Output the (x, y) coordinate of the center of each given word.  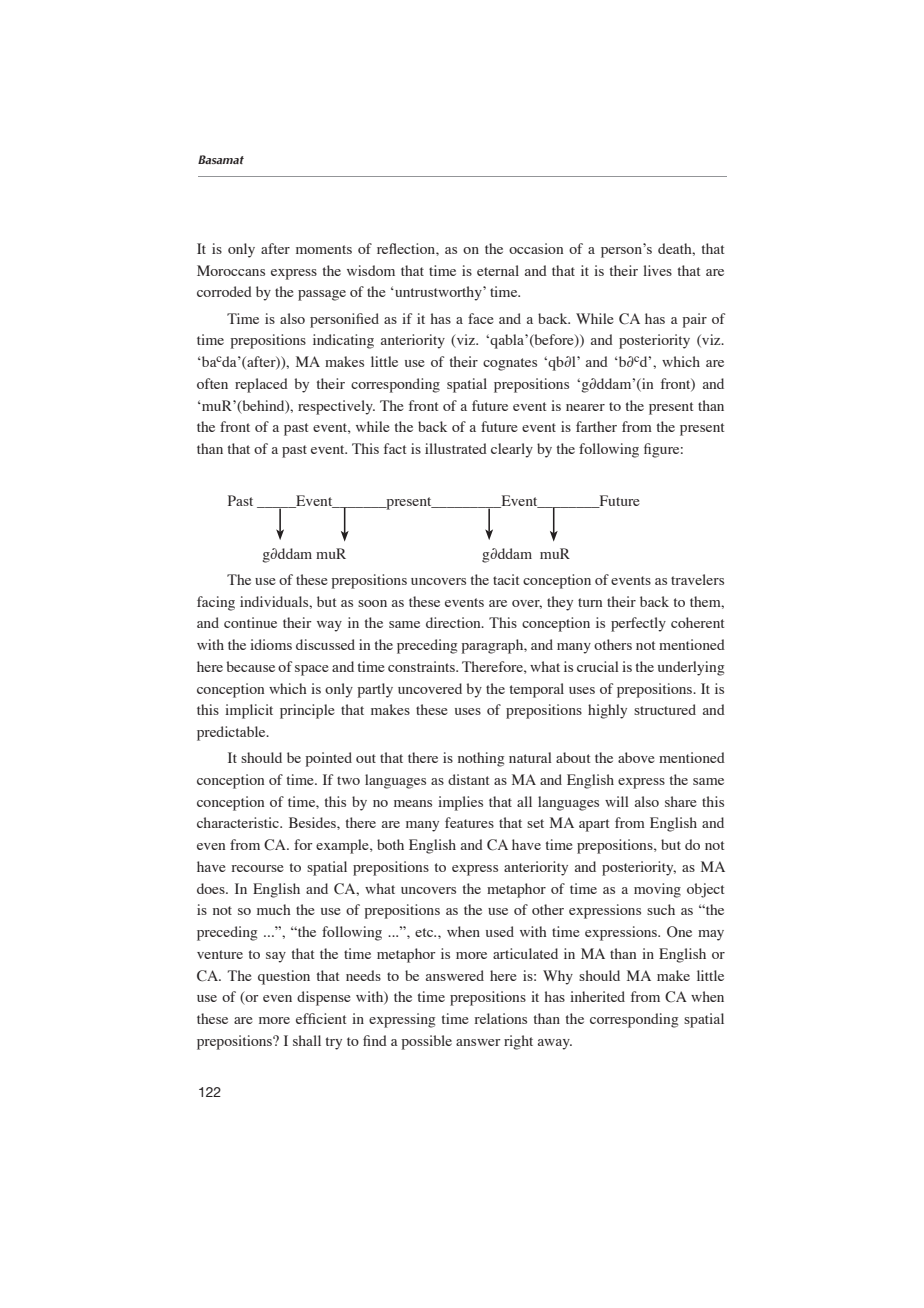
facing (216, 603)
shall (307, 1040)
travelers (697, 579)
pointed (329, 759)
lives (657, 270)
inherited (597, 996)
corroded (224, 291)
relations (501, 1018)
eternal (498, 270)
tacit (506, 579)
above (636, 757)
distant (468, 779)
